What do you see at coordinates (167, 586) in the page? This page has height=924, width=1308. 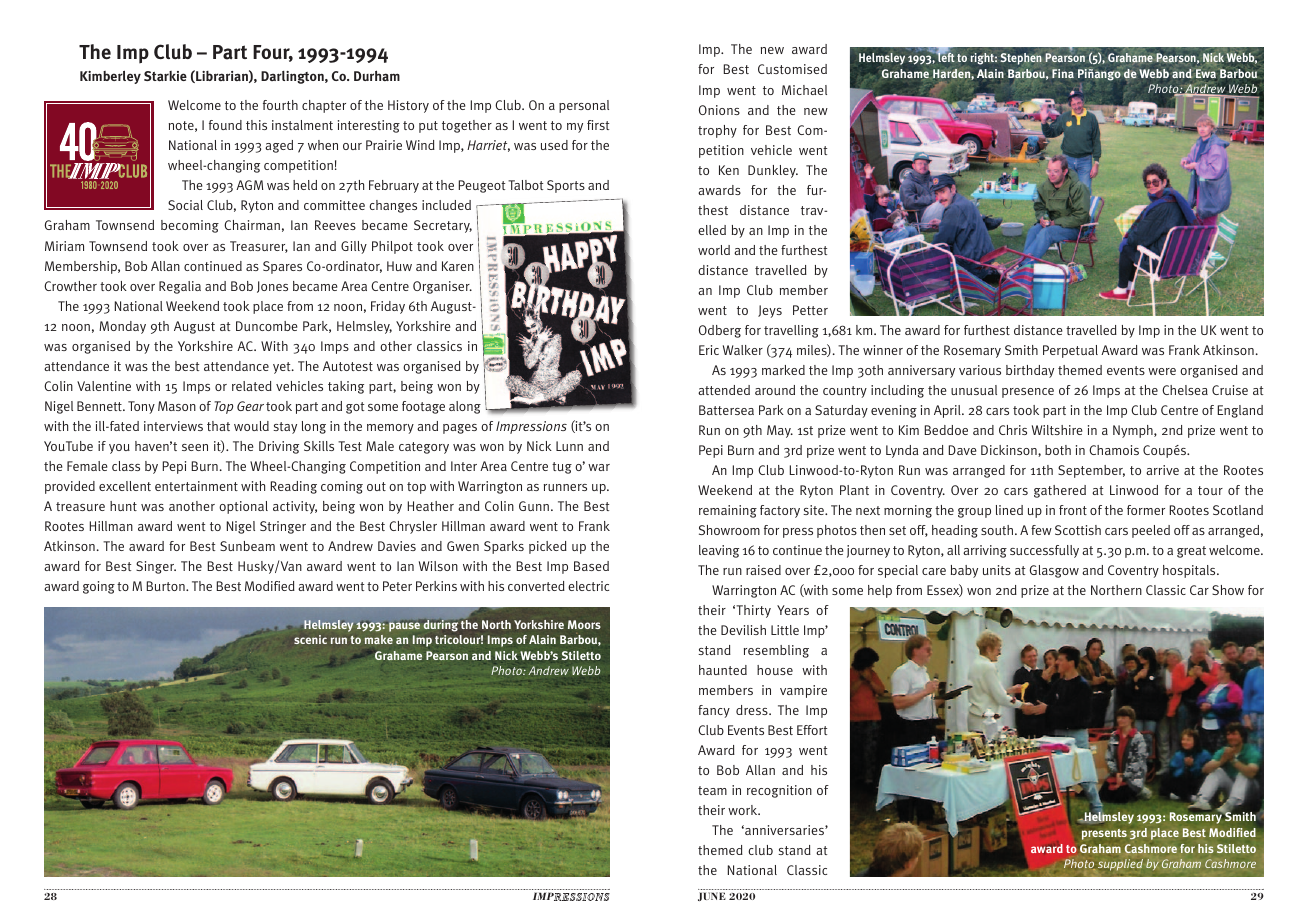 I see `Burton` at bounding box center [167, 586].
